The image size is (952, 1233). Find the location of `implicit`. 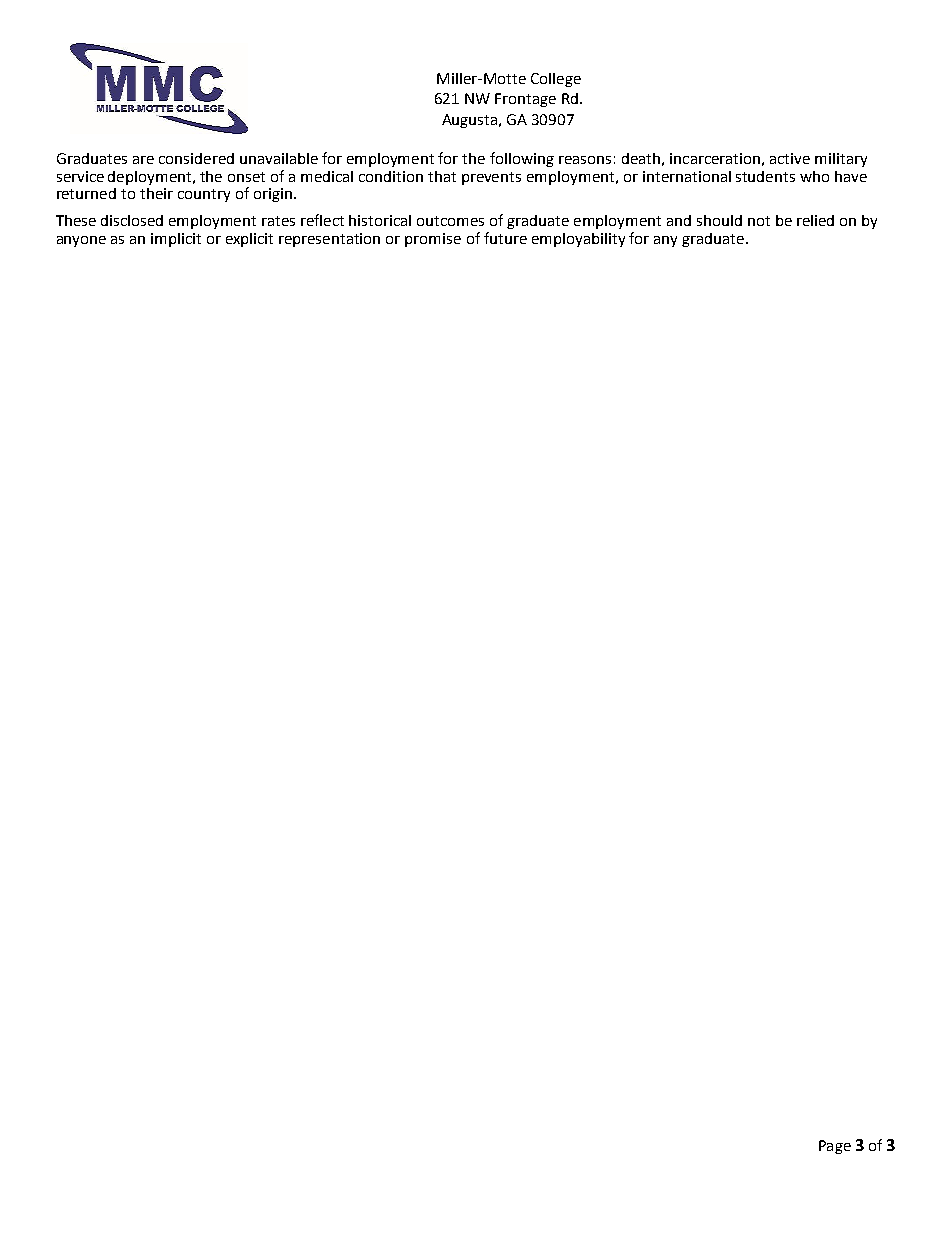

implicit is located at coordinates (176, 240).
